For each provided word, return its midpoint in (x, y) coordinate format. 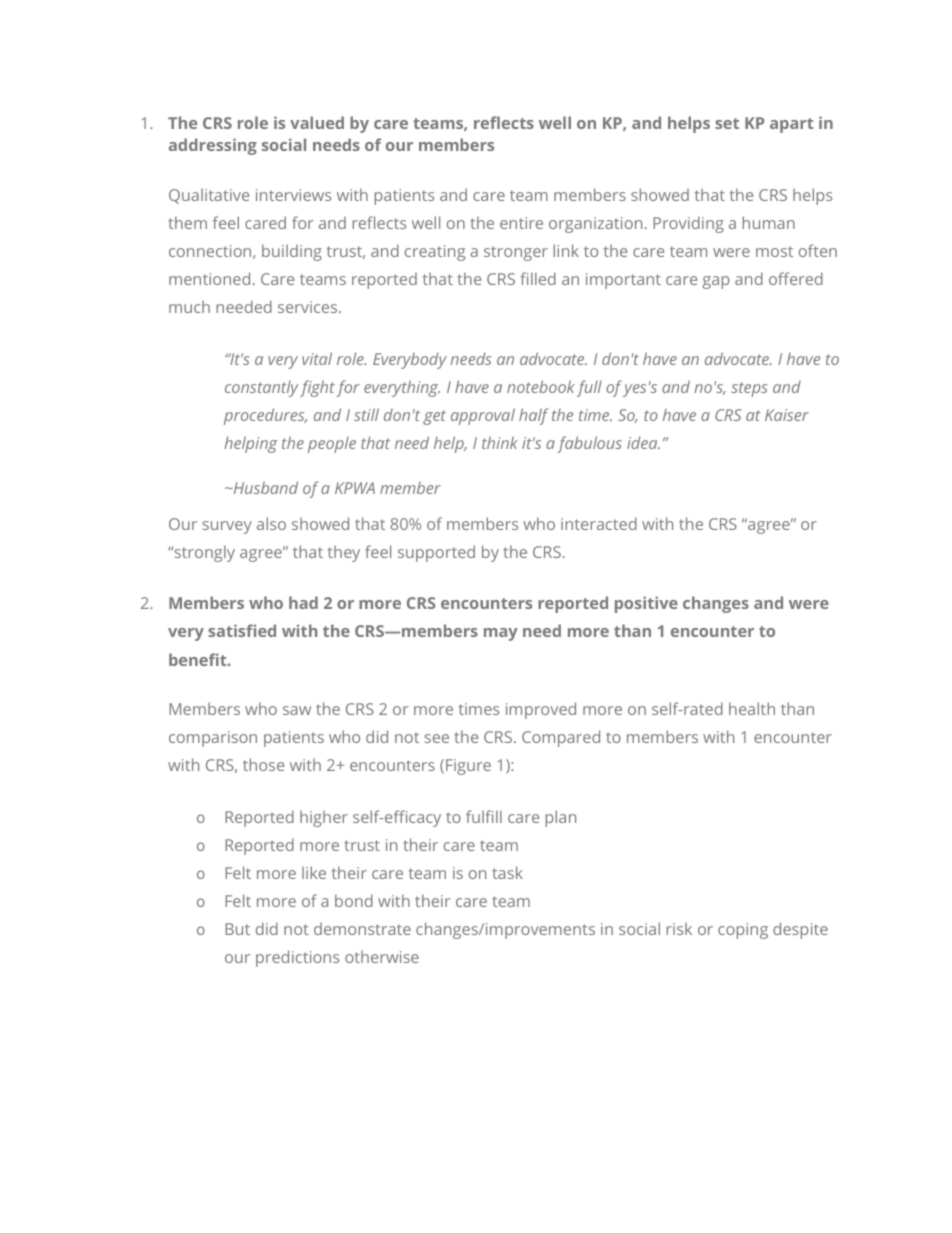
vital (317, 358)
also (271, 523)
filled (538, 278)
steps (749, 389)
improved (541, 710)
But (237, 929)
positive (646, 604)
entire (521, 223)
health (752, 708)
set (727, 123)
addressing (213, 146)
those (263, 764)
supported (436, 553)
